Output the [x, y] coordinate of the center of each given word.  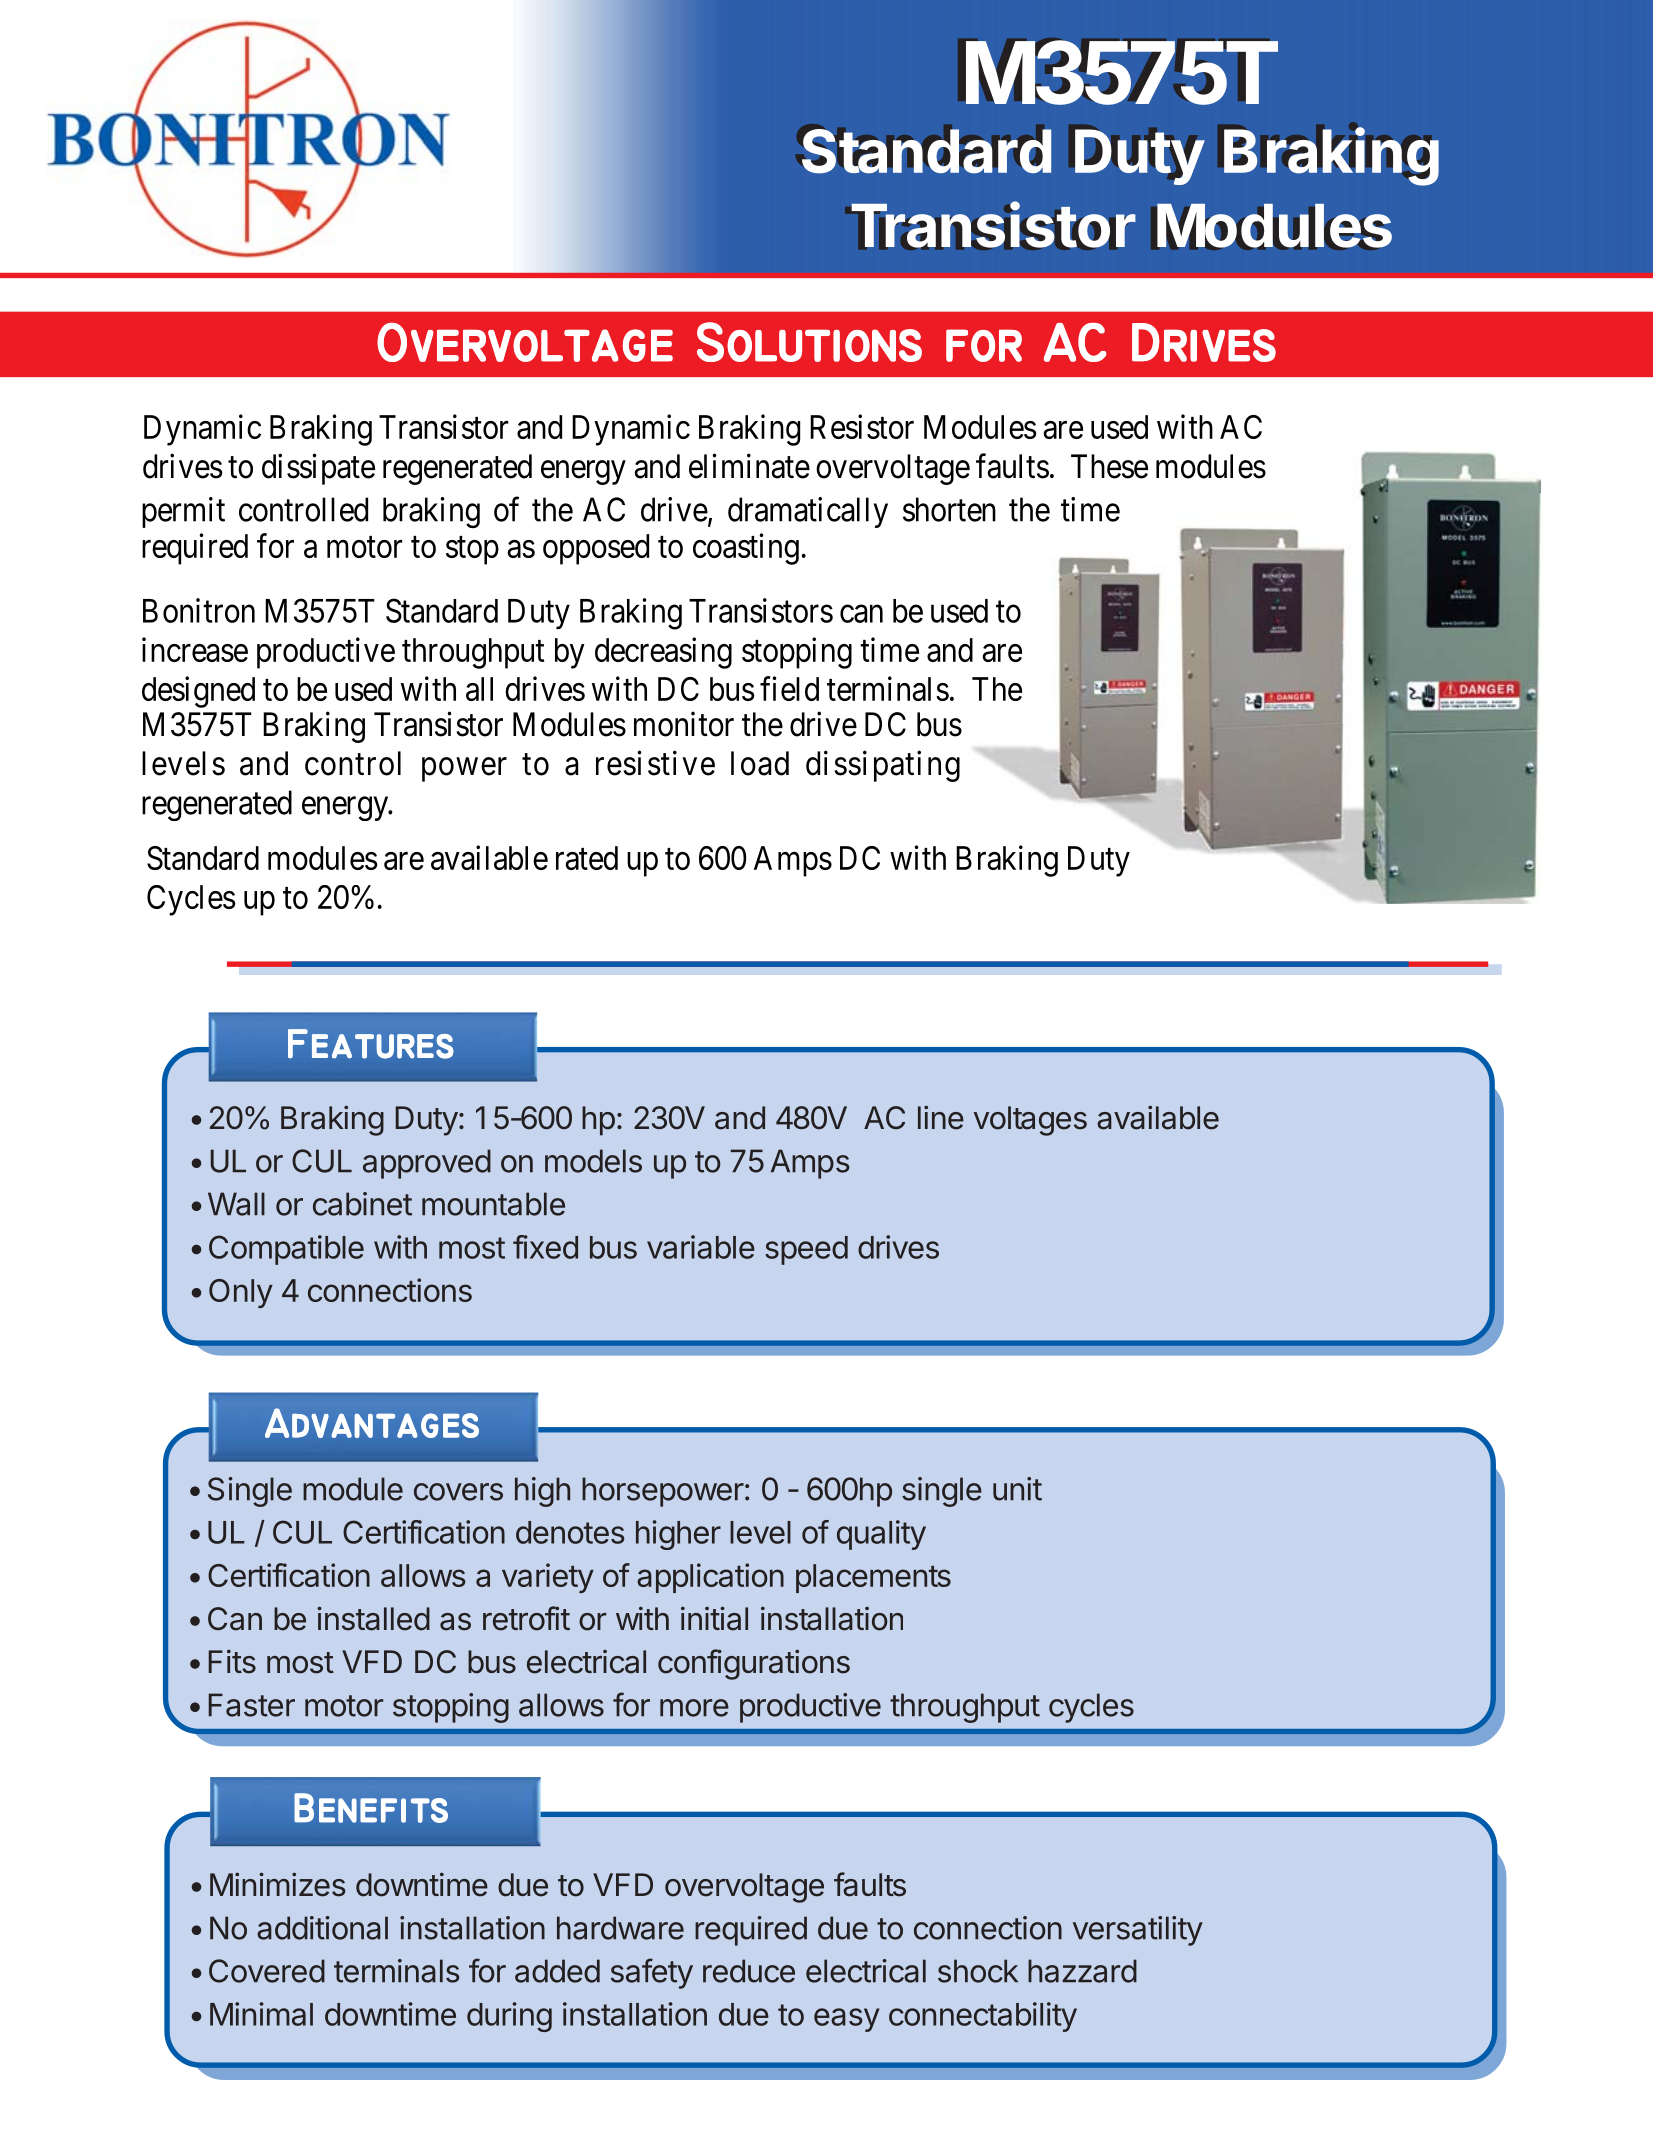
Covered [267, 1971]
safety [652, 1973]
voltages [1030, 1121]
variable [701, 1247]
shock [978, 1971]
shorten [949, 509]
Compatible [286, 1250]
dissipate [318, 469]
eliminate [749, 466]
